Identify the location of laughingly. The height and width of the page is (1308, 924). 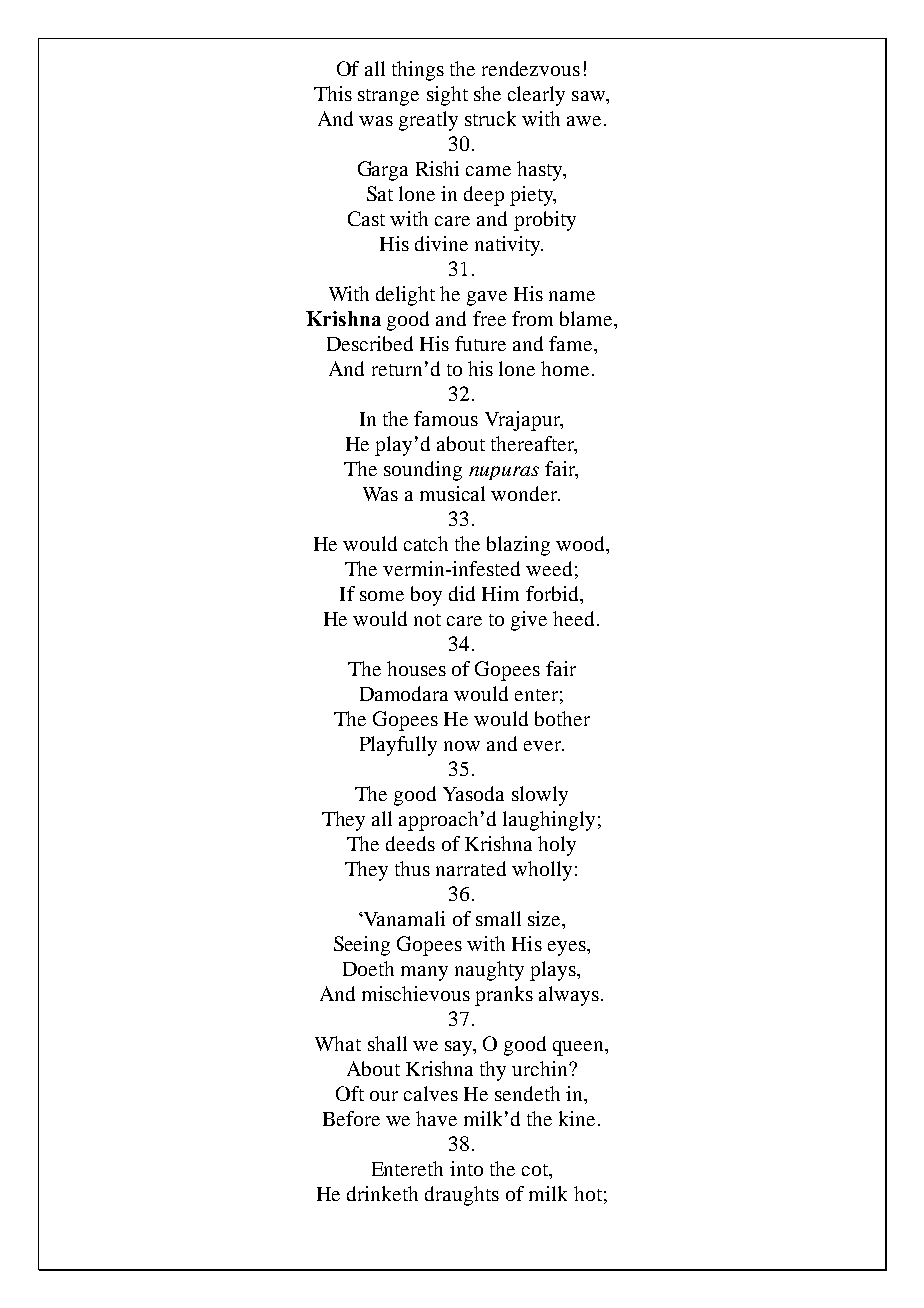
(549, 821).
